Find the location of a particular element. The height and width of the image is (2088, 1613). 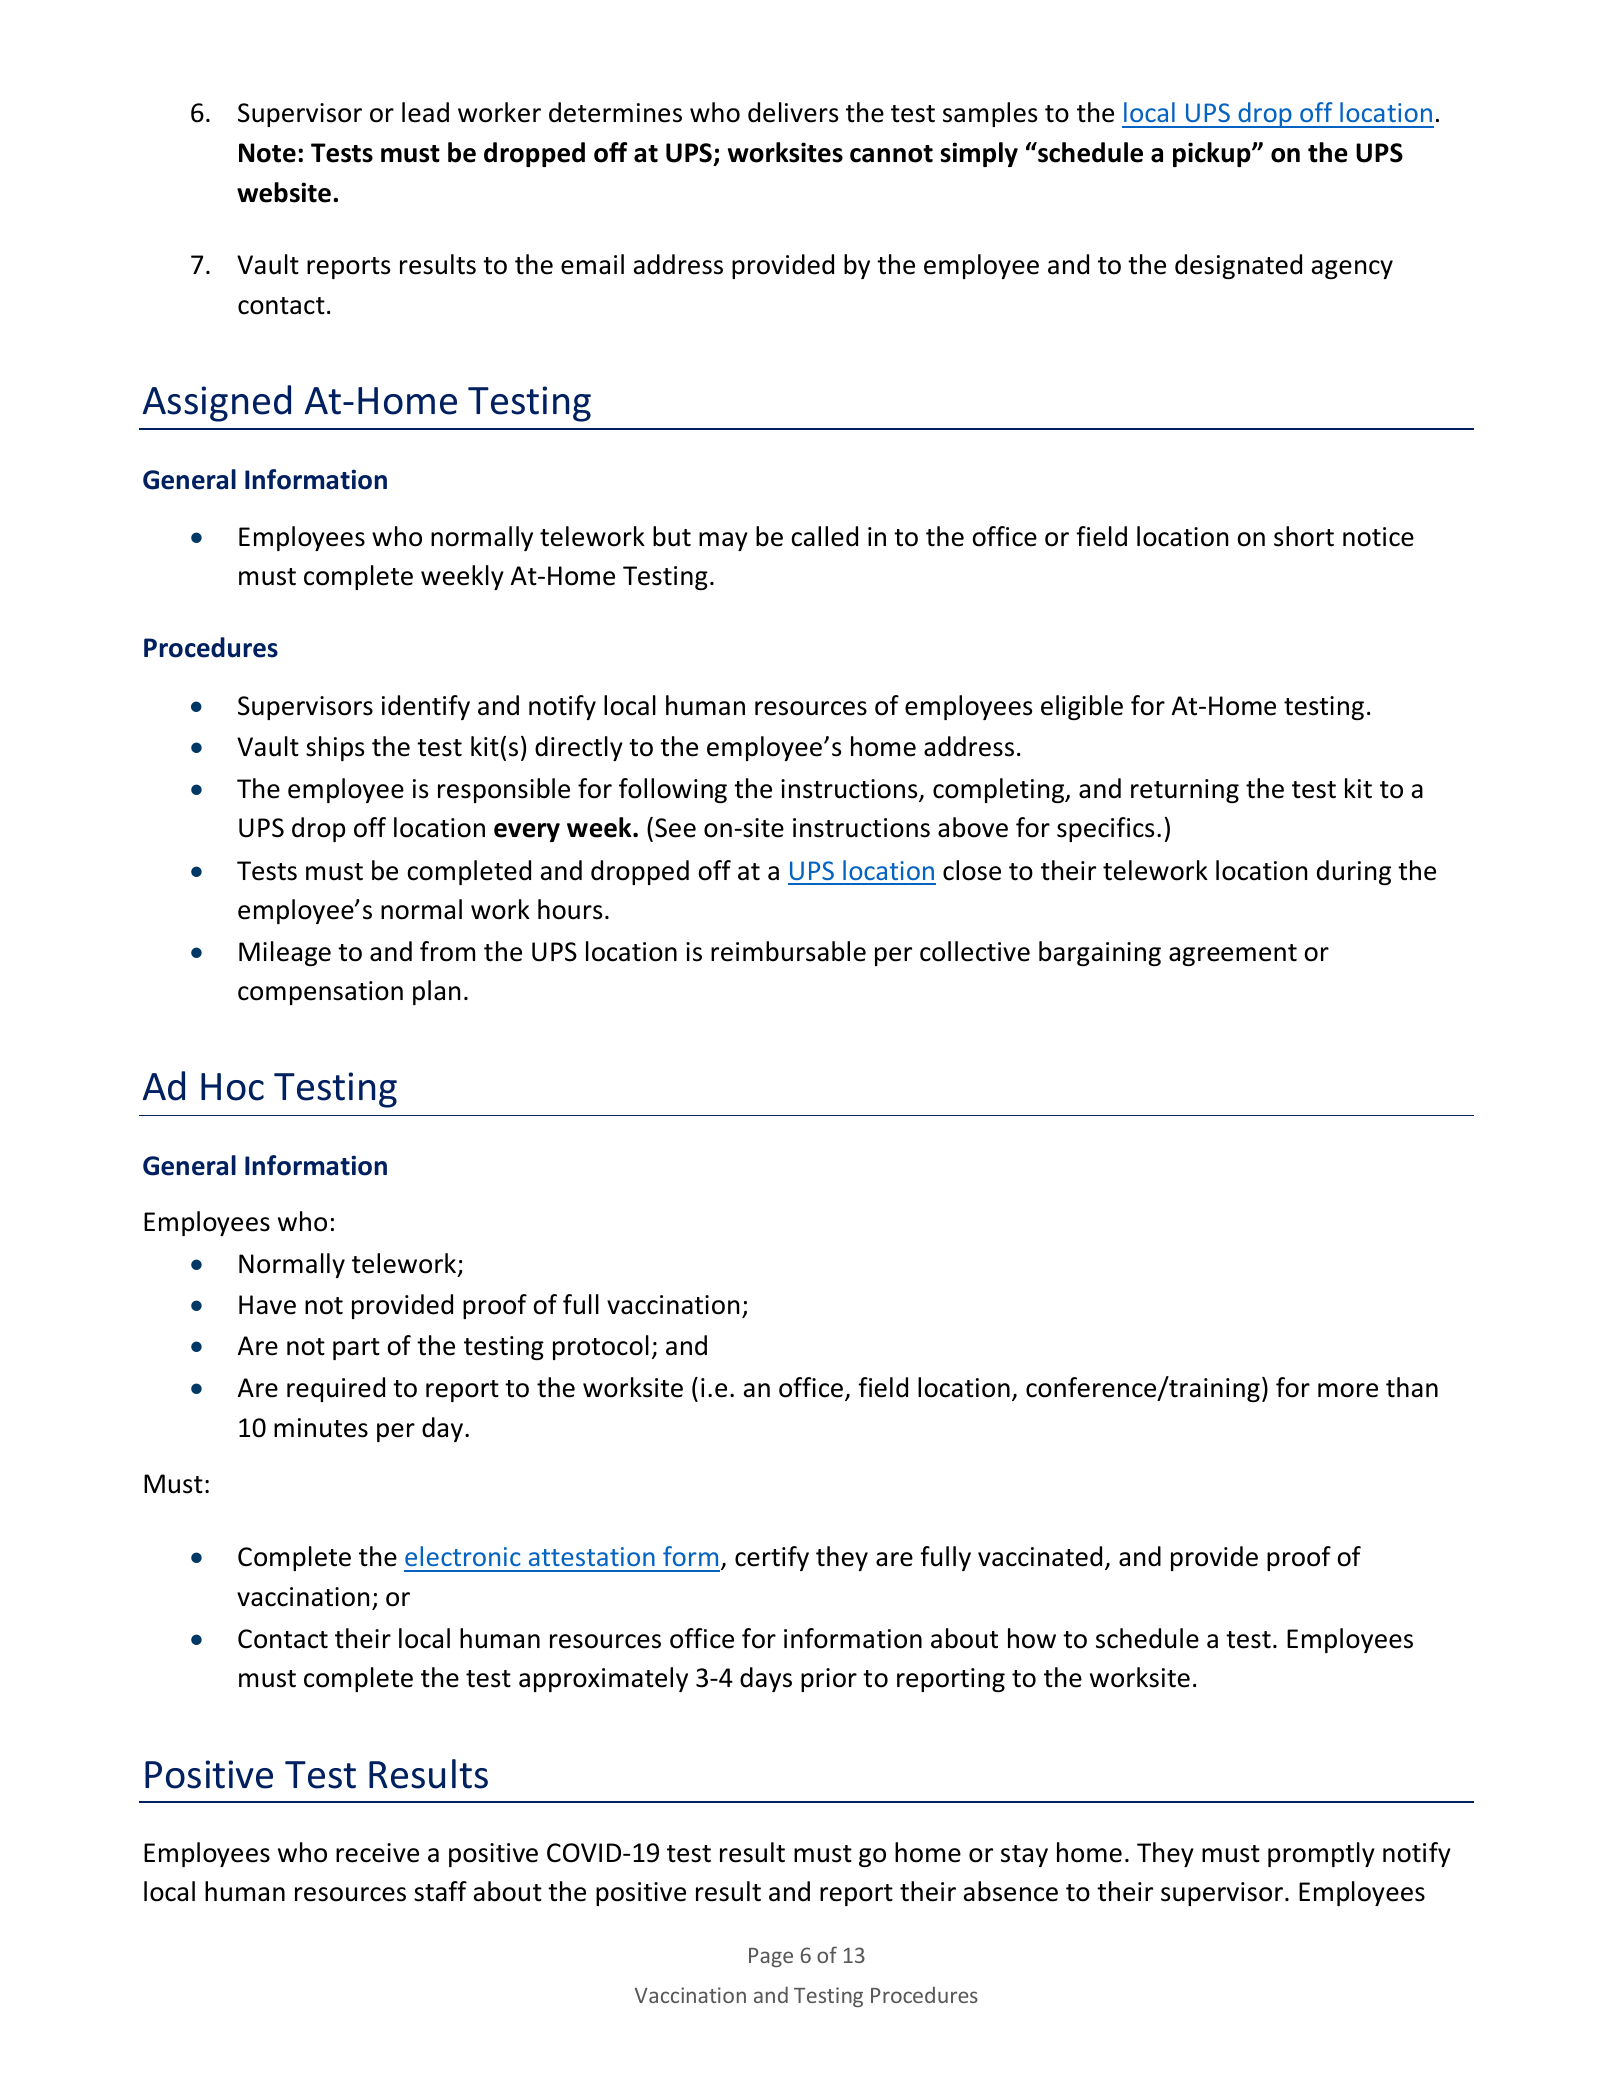

promptly is located at coordinates (1321, 1854).
